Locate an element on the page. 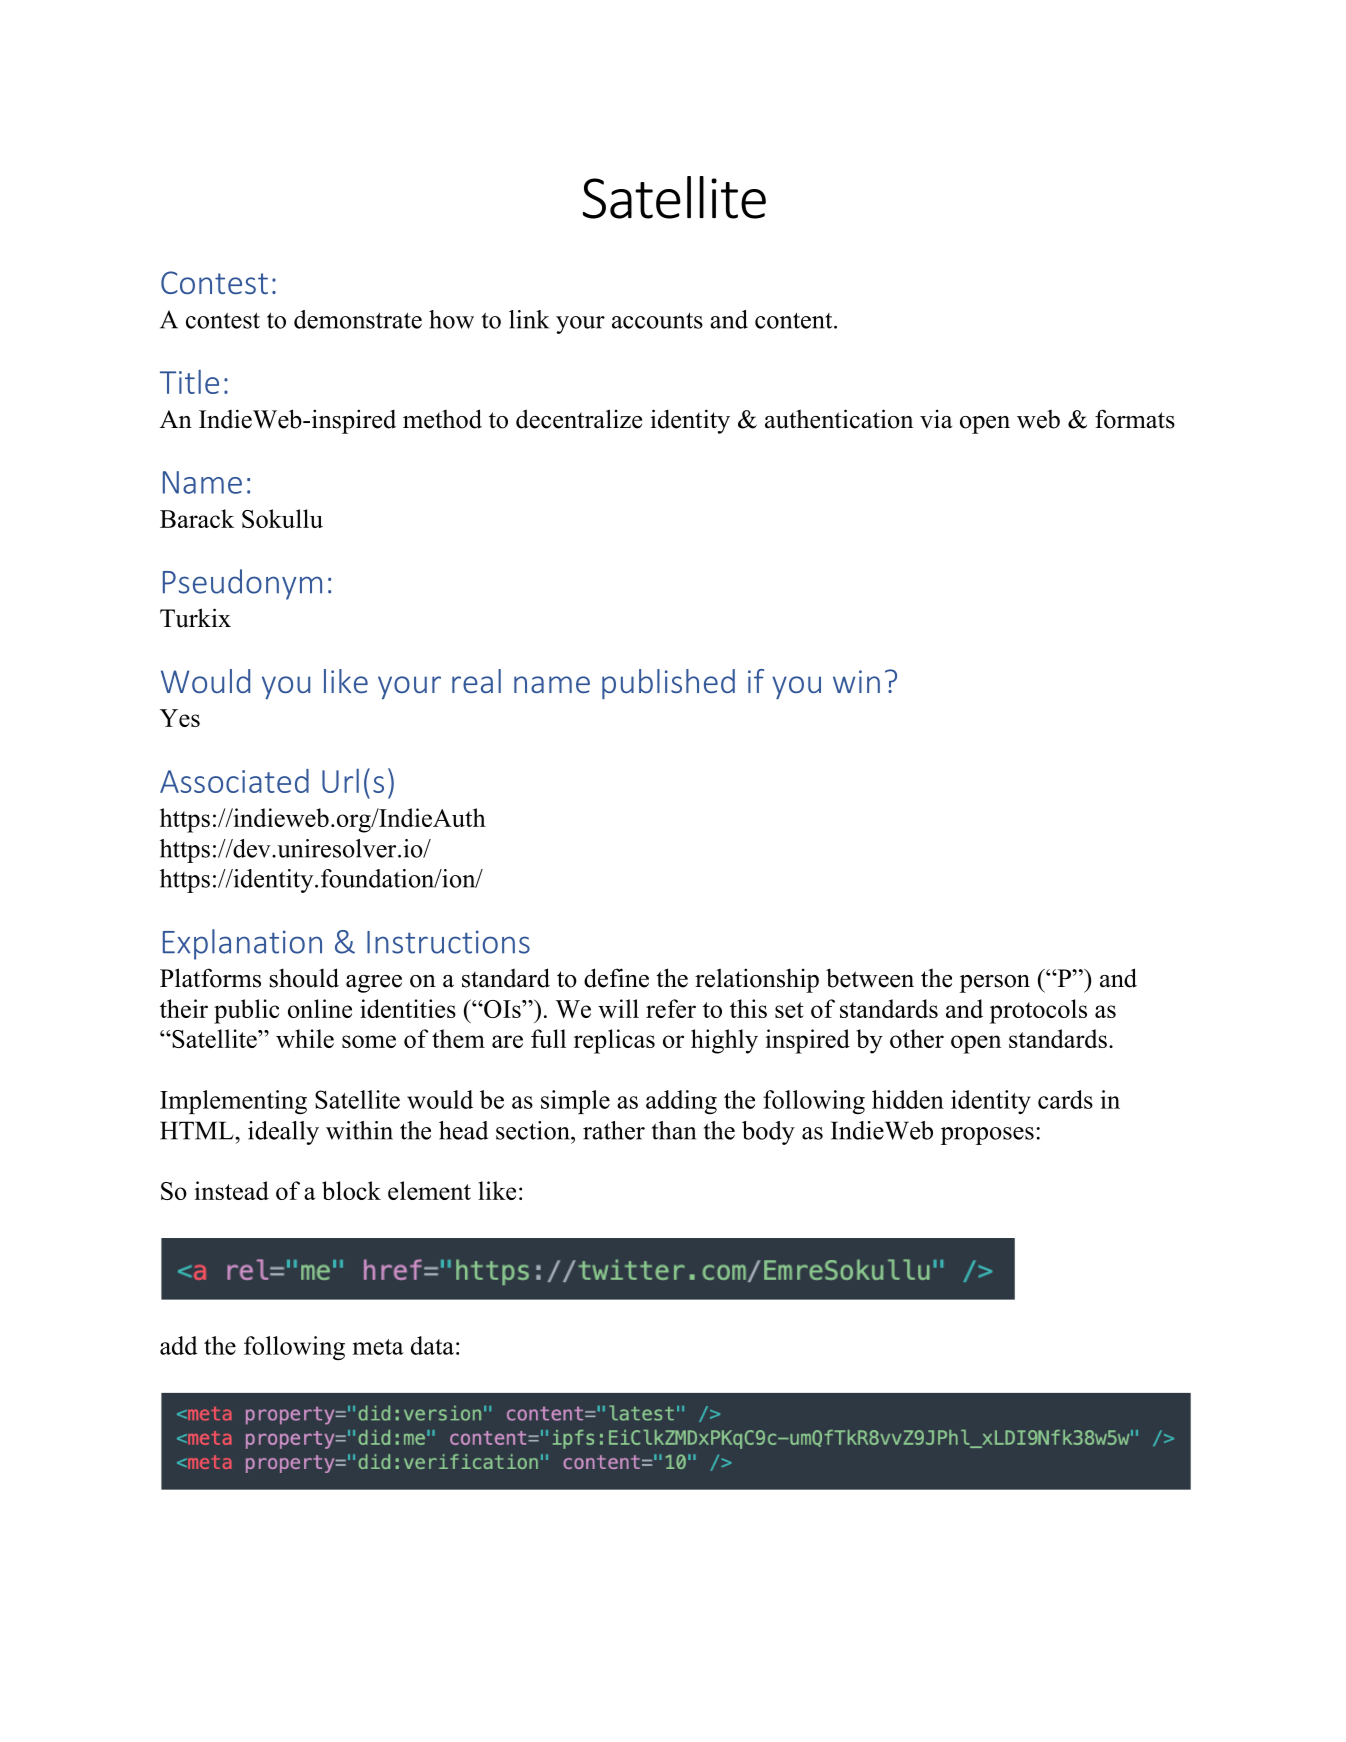 Image resolution: width=1346 pixels, height=1742 pixels. person is located at coordinates (995, 984).
